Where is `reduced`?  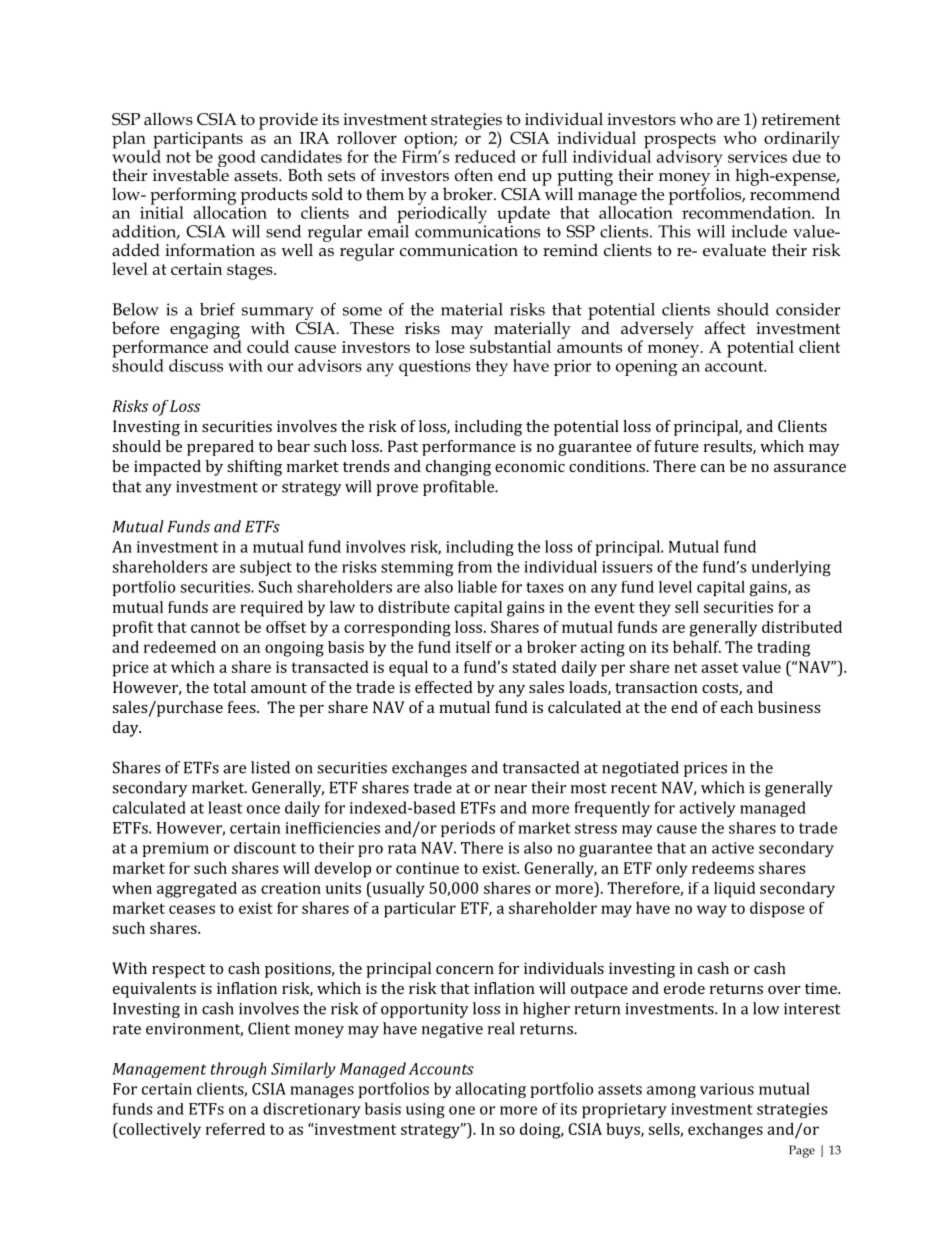
reduced is located at coordinates (485, 156).
